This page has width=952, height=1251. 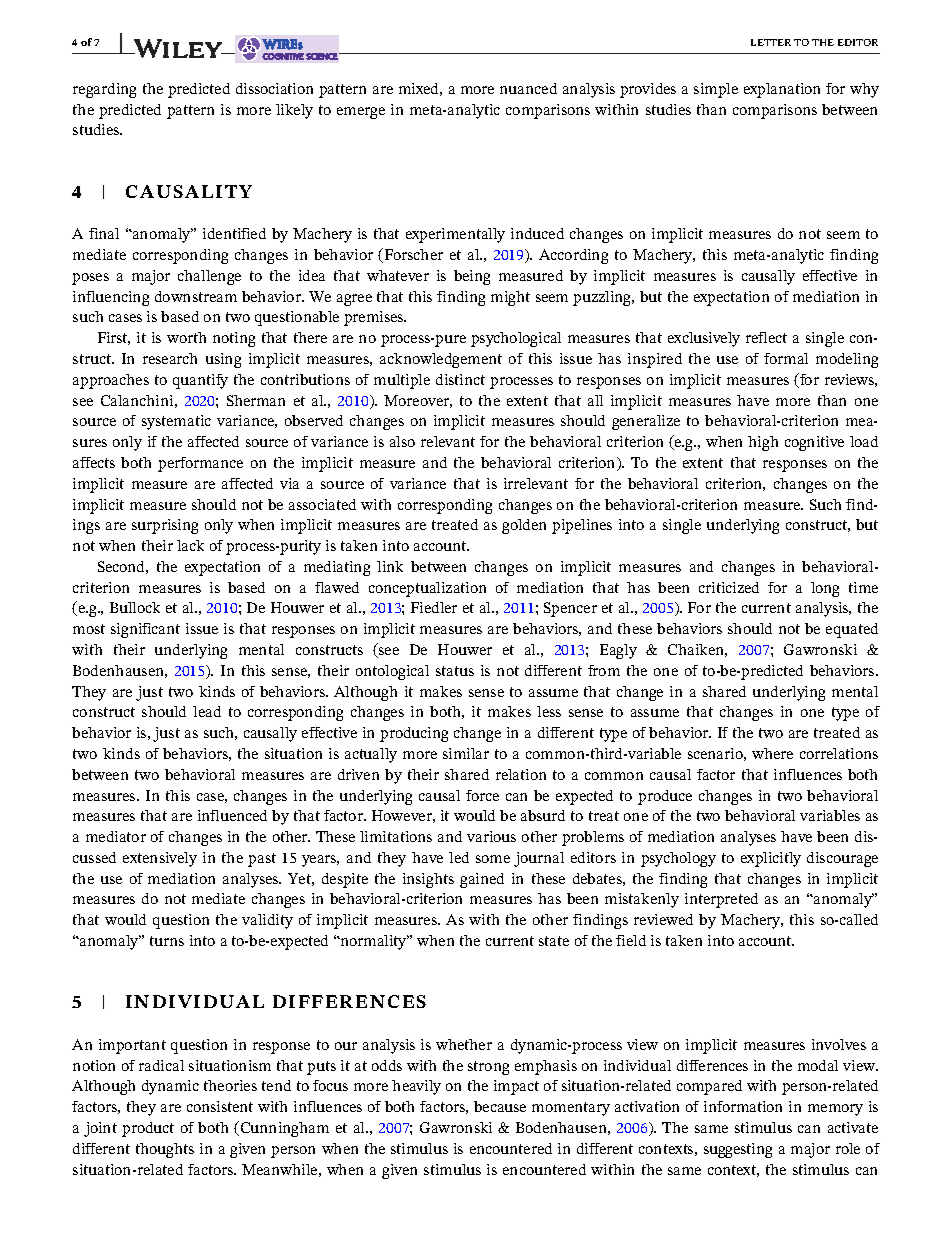 What do you see at coordinates (528, 88) in the page?
I see `nuanced` at bounding box center [528, 88].
